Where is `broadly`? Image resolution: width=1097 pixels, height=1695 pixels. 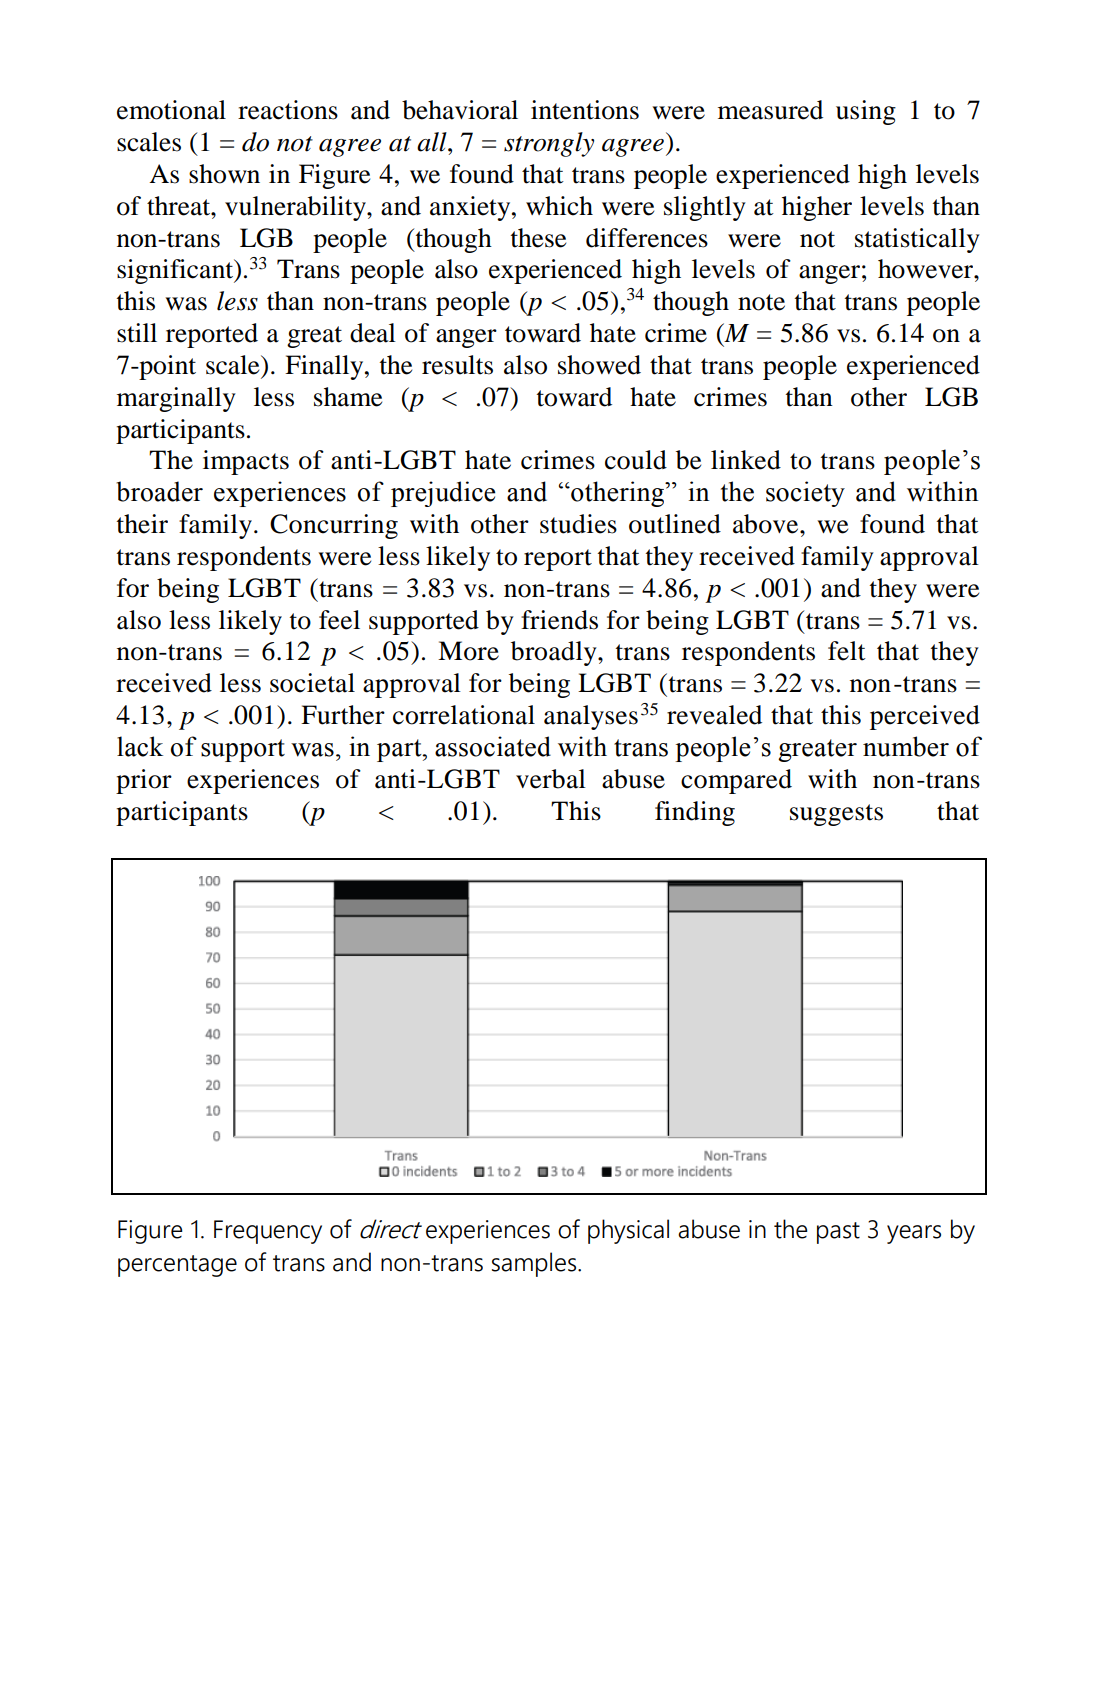 broadly is located at coordinates (555, 653).
